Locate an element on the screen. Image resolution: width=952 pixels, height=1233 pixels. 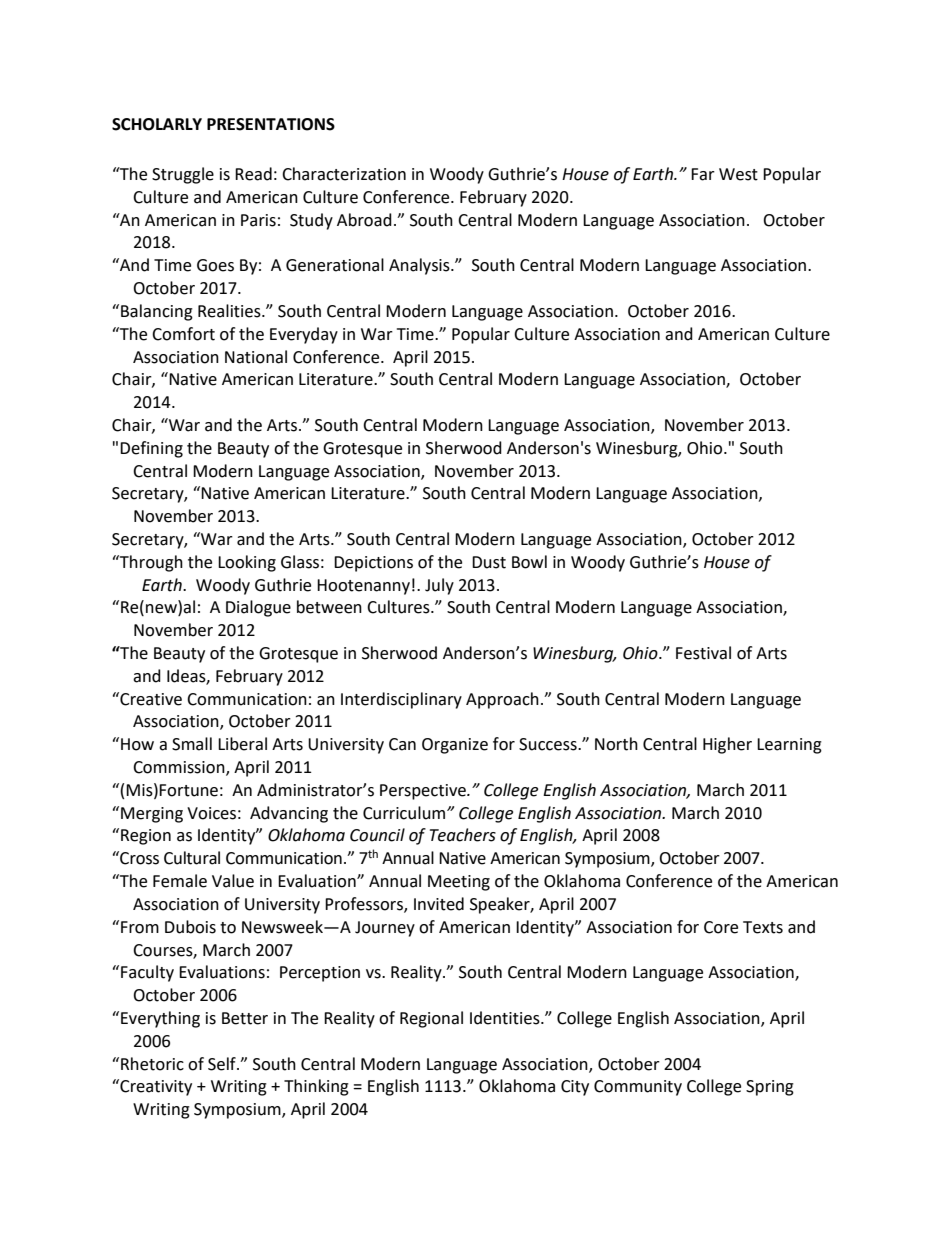
Struggle is located at coordinates (183, 175).
